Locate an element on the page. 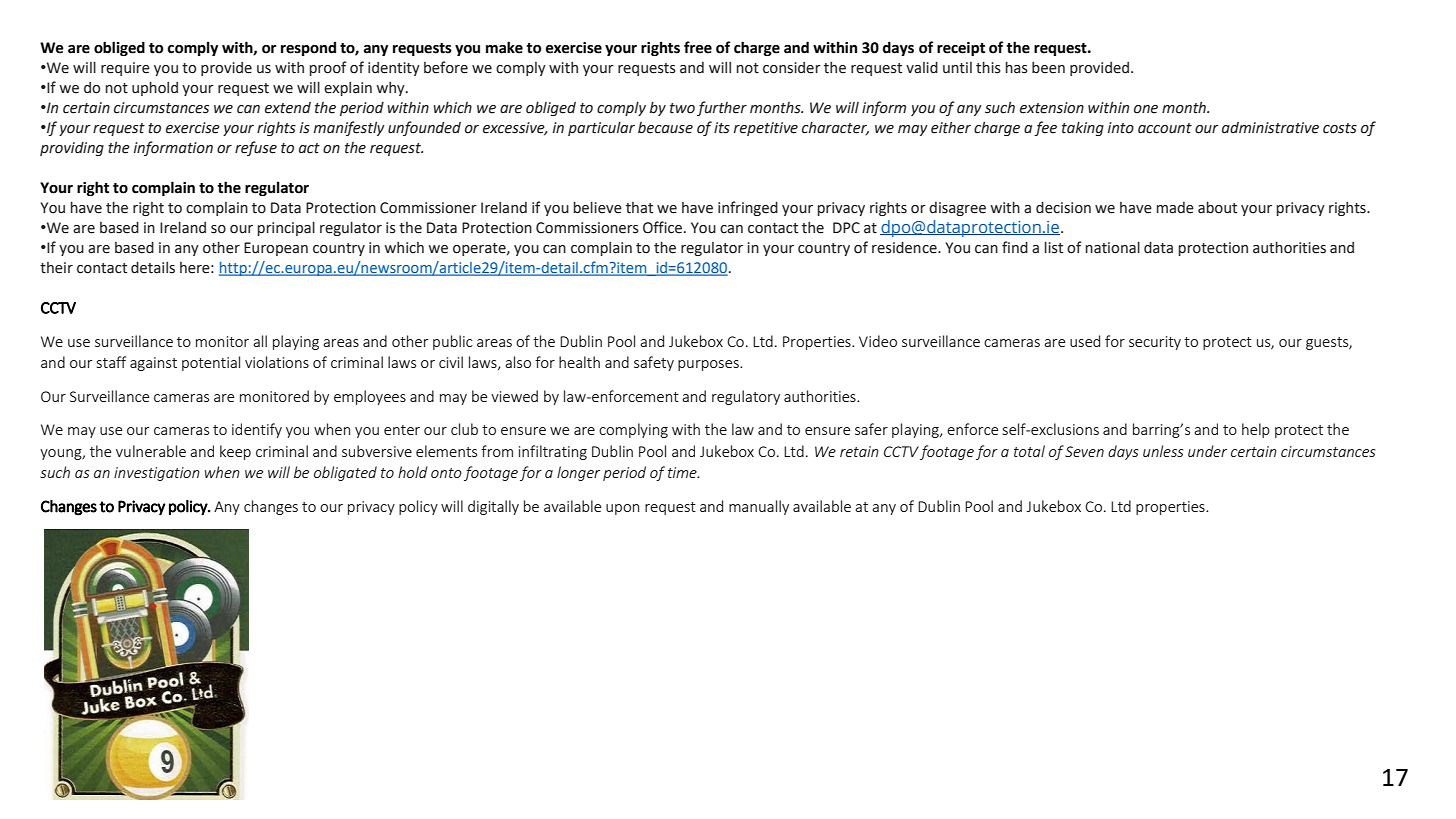 This document has height=819, width=1456. their is located at coordinates (56, 268).
